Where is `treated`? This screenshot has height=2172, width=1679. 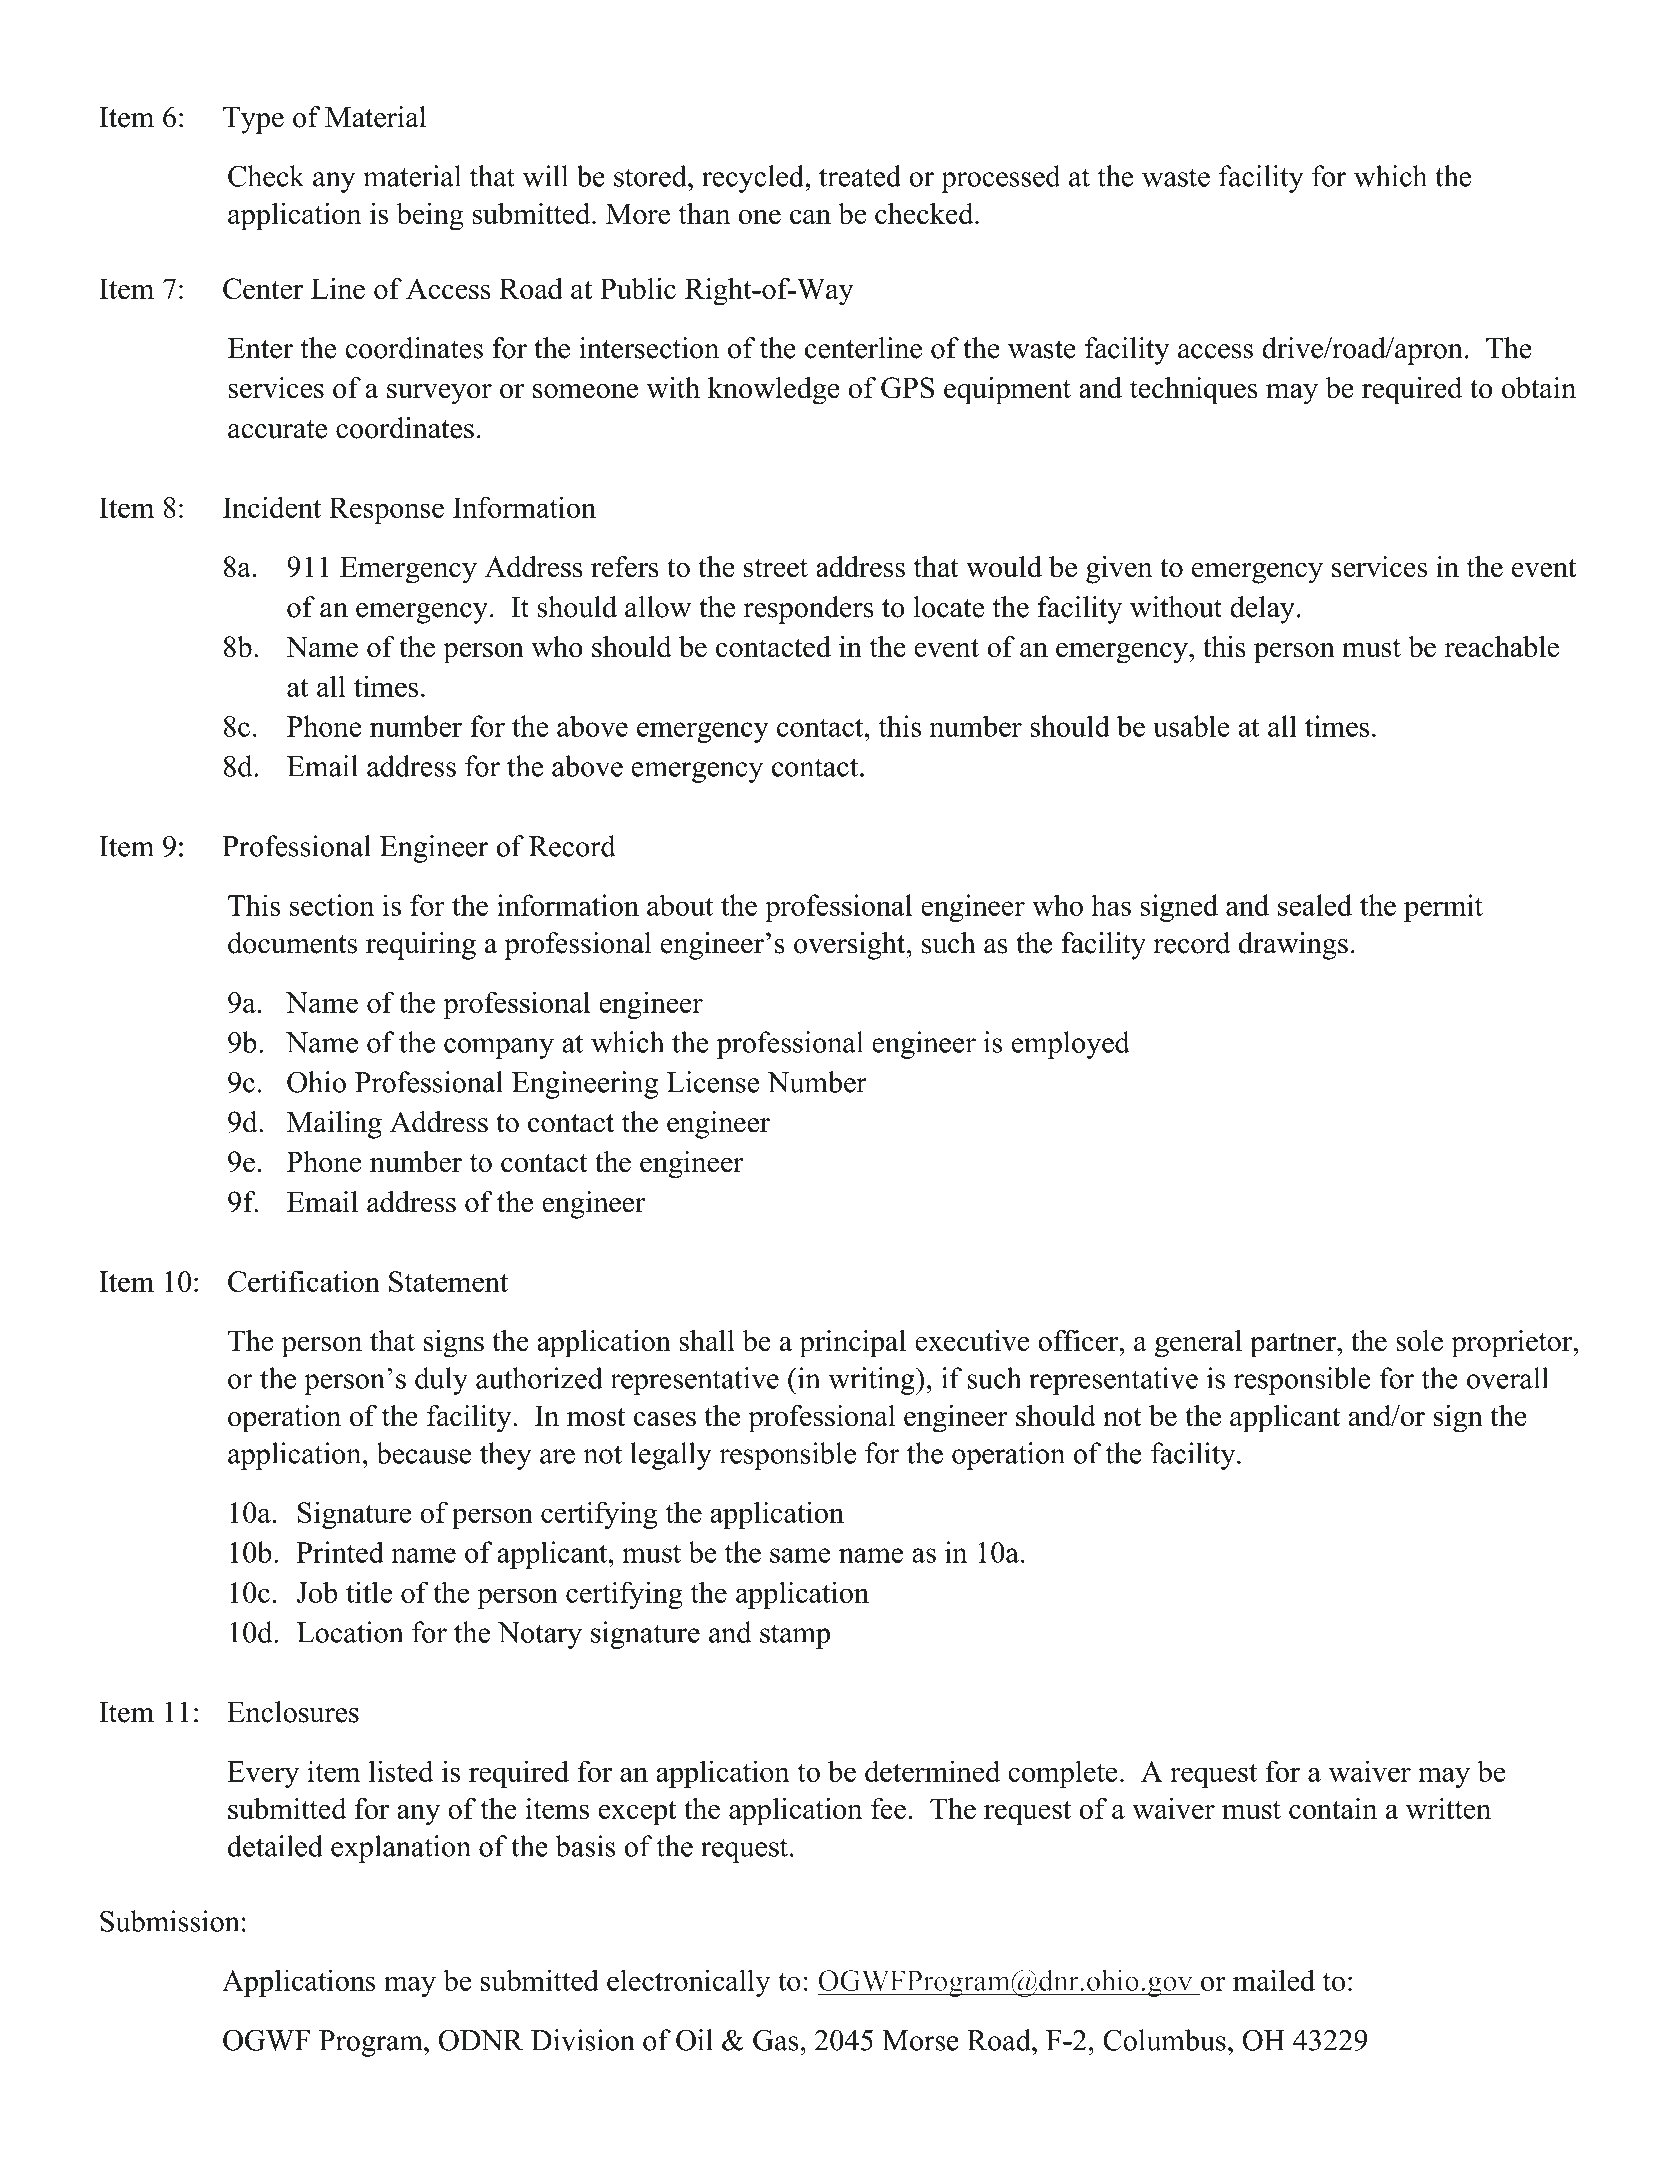 treated is located at coordinates (860, 176).
